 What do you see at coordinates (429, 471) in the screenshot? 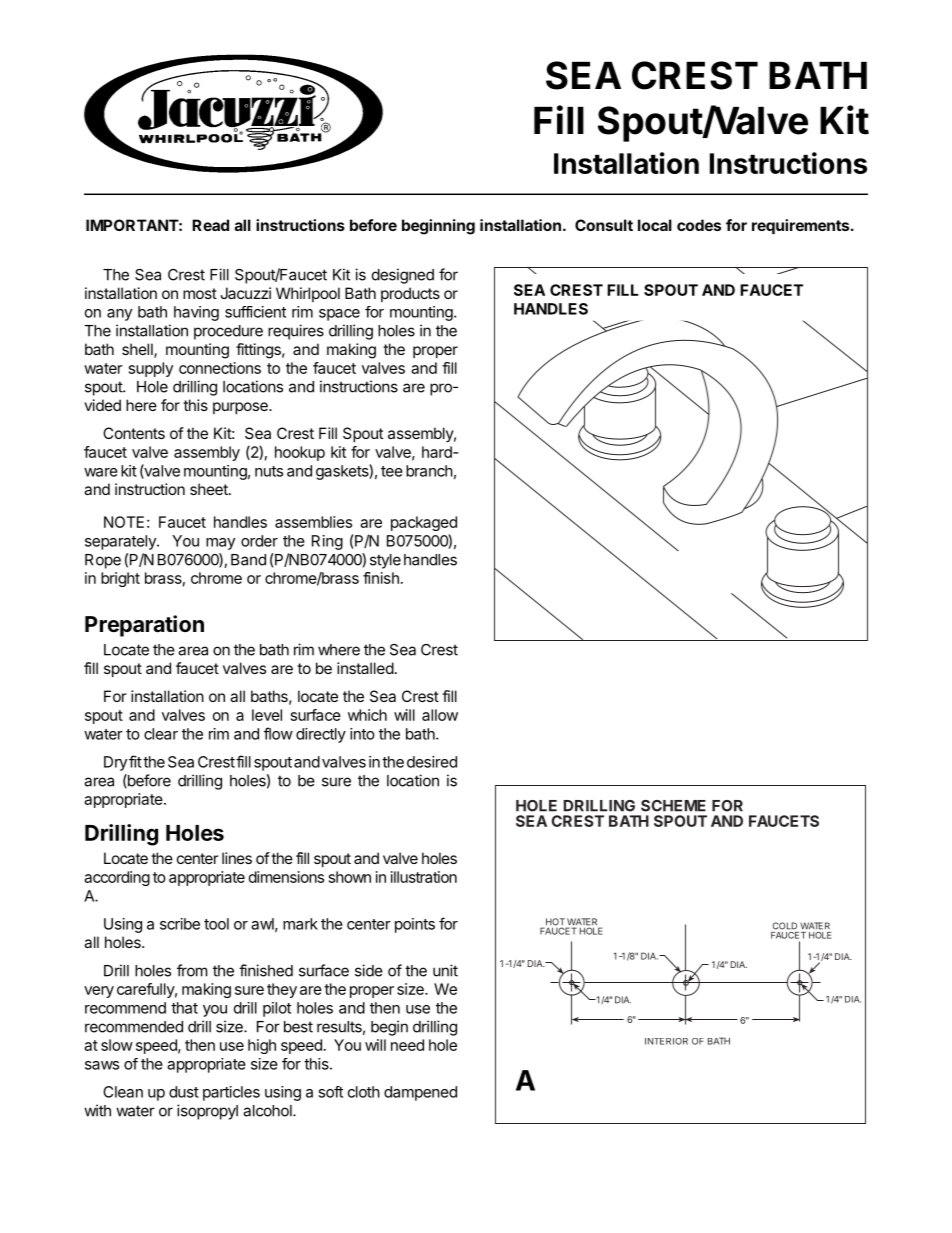
I see `branch` at bounding box center [429, 471].
